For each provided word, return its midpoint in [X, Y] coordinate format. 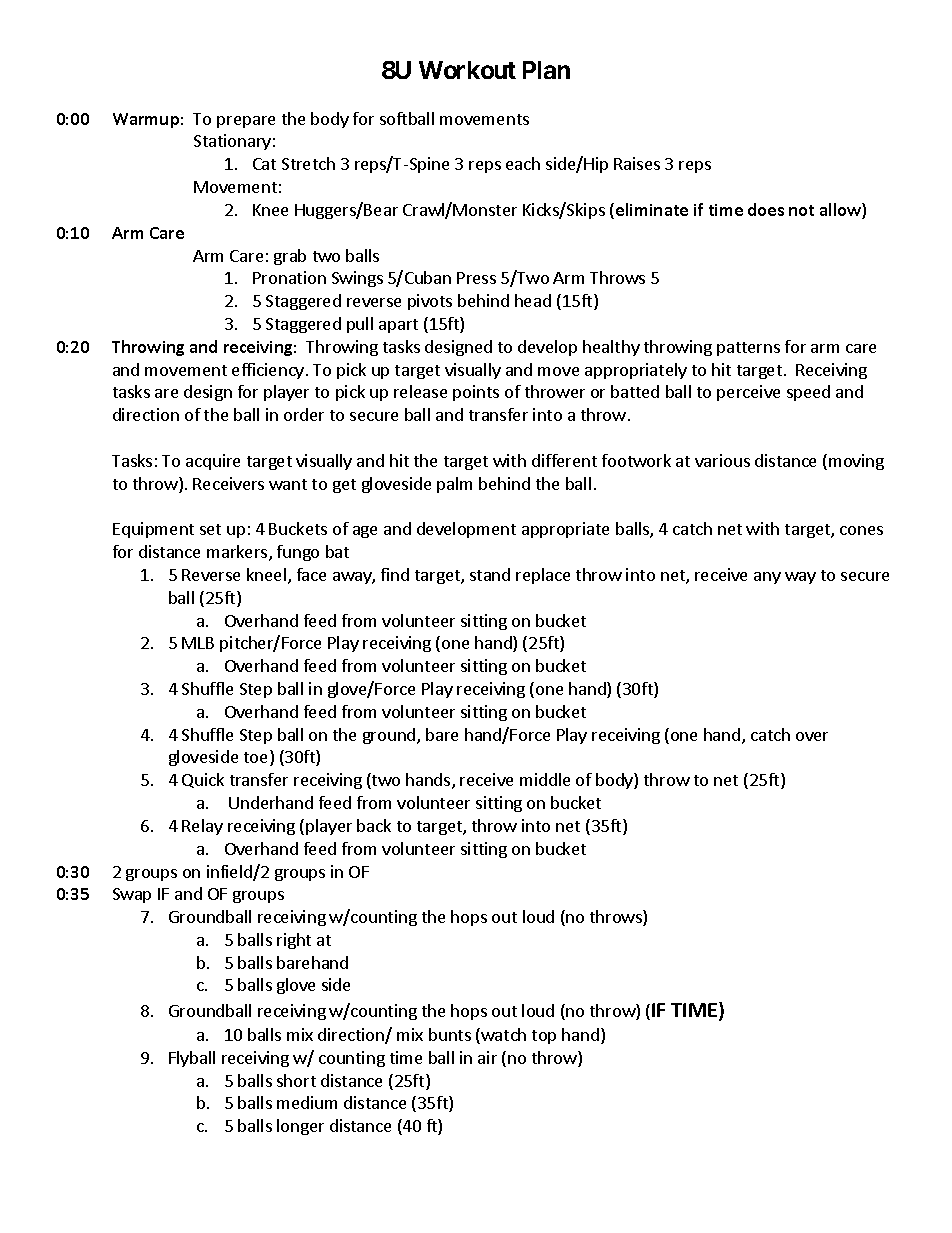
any [767, 578]
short [296, 1080]
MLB [198, 643]
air [487, 1057]
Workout [467, 70]
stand [490, 574]
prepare [246, 122]
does [766, 209]
